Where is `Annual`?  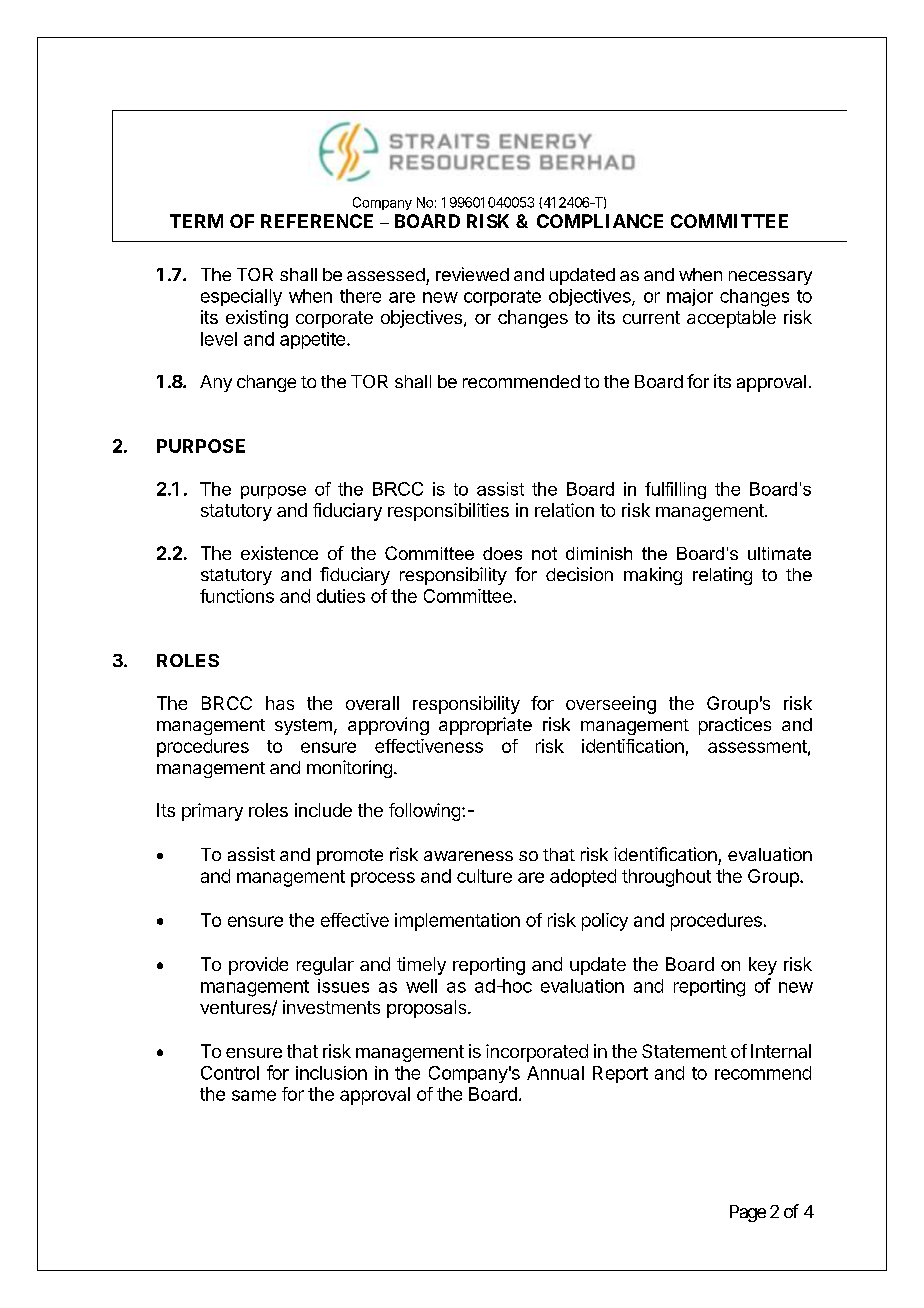
Annual is located at coordinates (555, 1073).
